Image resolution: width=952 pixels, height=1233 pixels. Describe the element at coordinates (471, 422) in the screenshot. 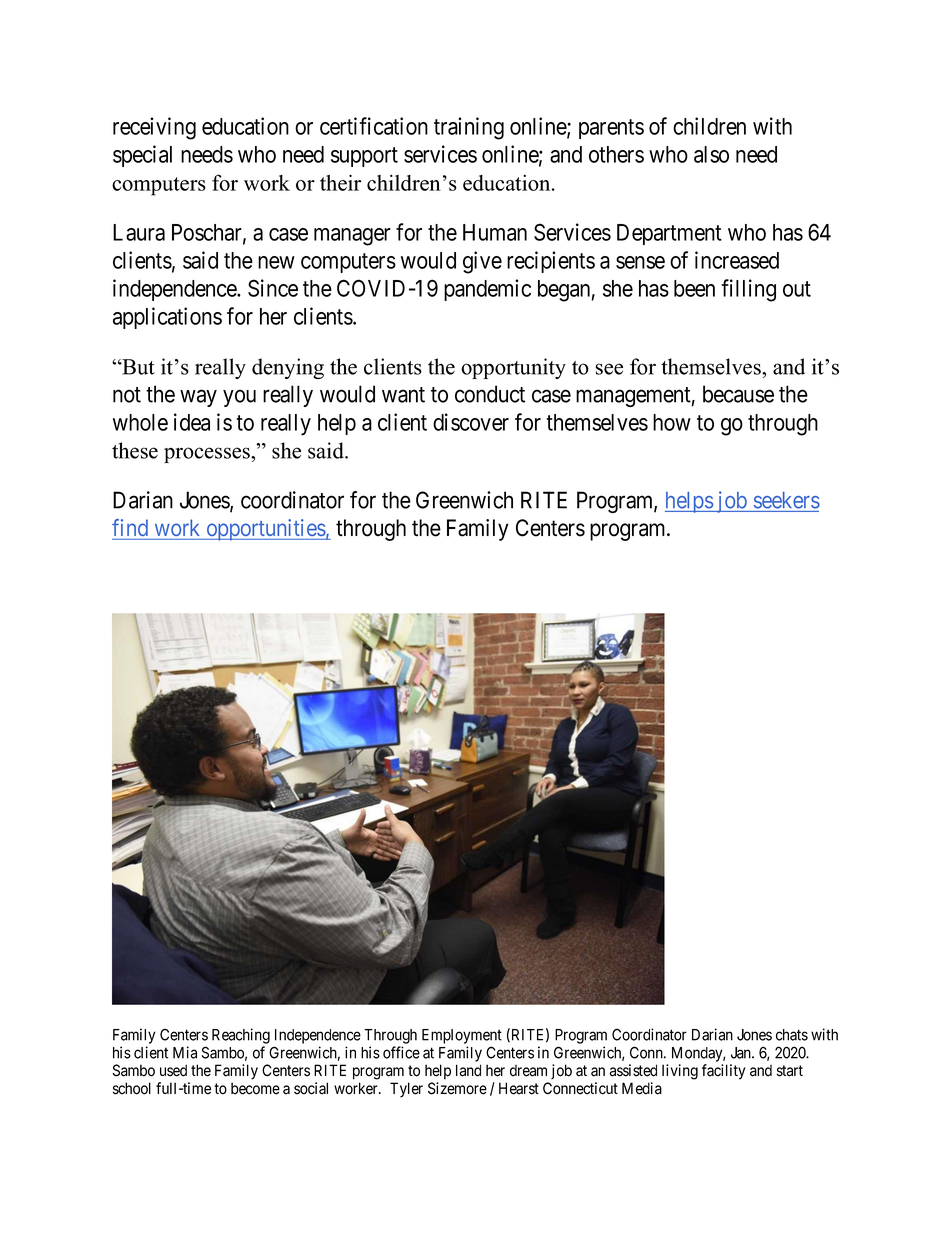

I see `discover` at that location.
